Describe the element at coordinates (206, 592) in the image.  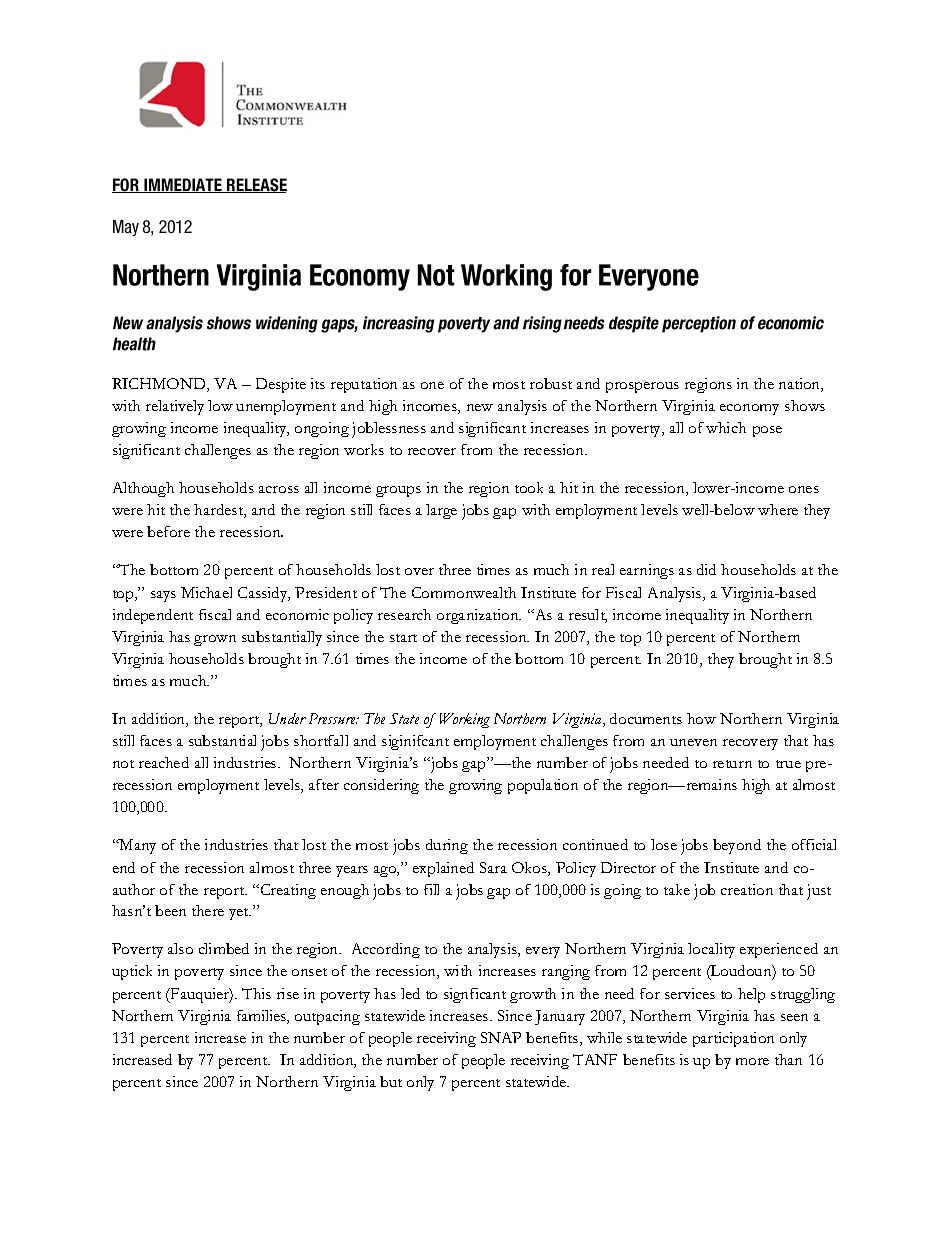
I see `Michael` at that location.
